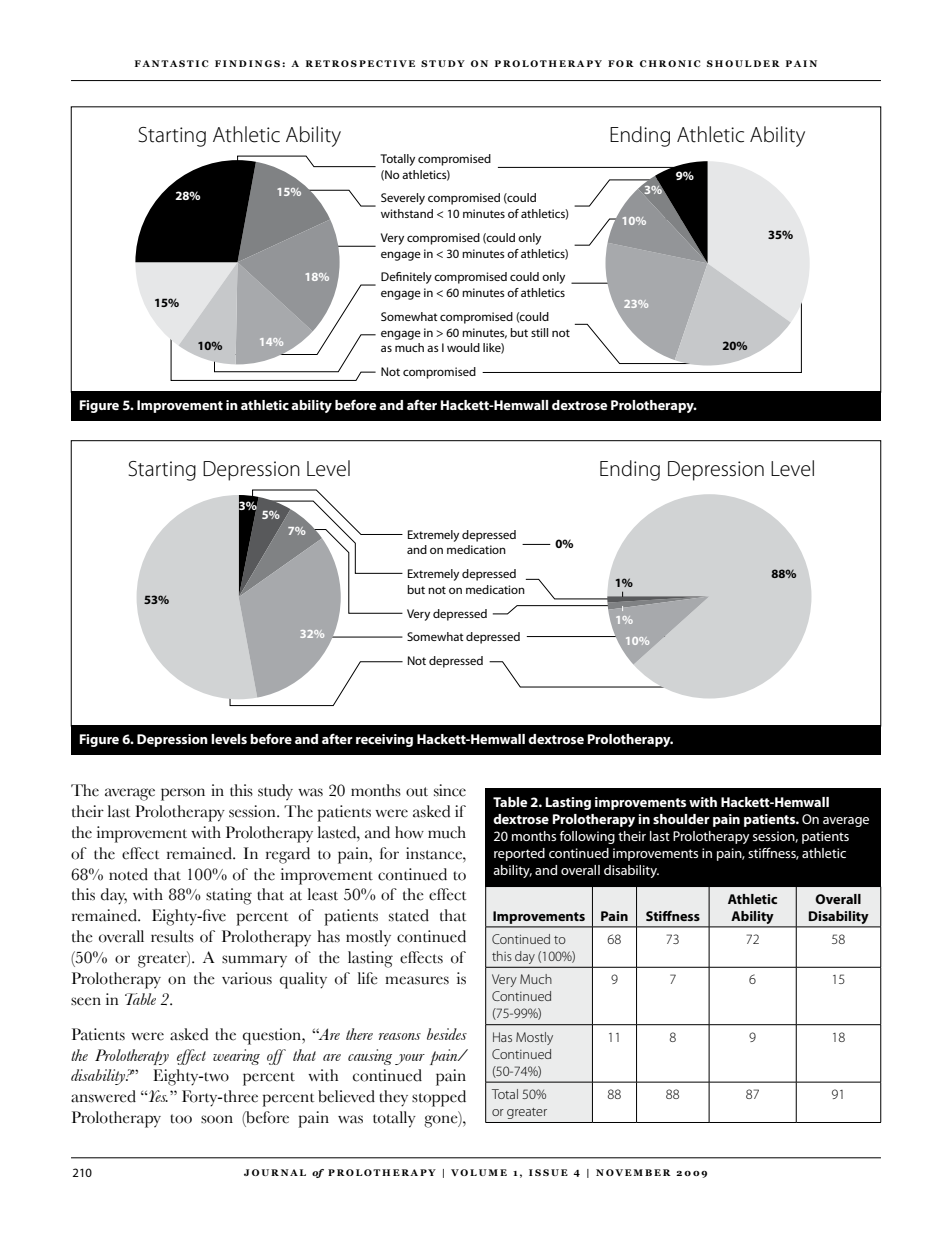 The image size is (952, 1237). Describe the element at coordinates (384, 740) in the screenshot. I see `receiving` at that location.
